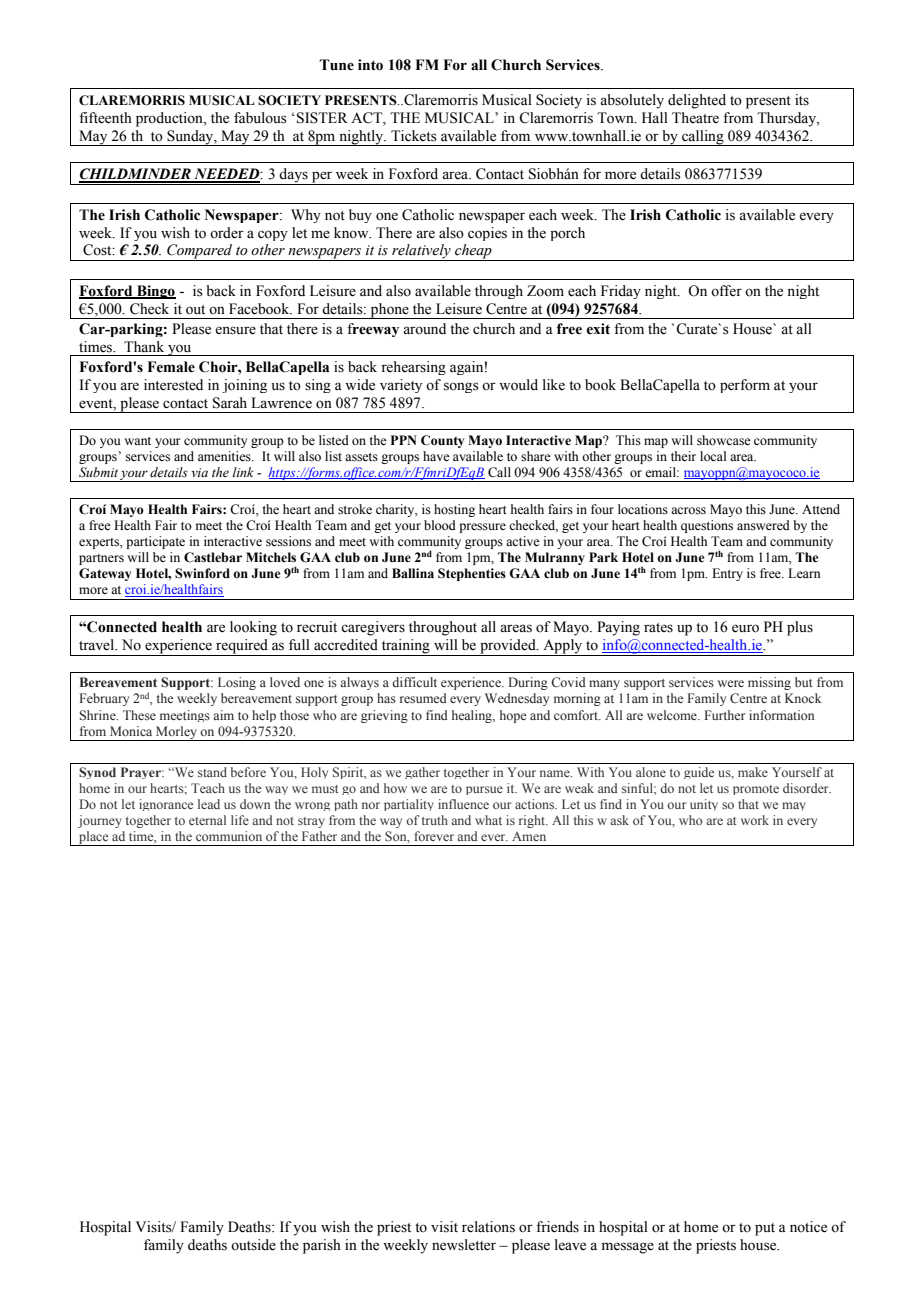  I want to click on Tickets, so click(414, 136).
